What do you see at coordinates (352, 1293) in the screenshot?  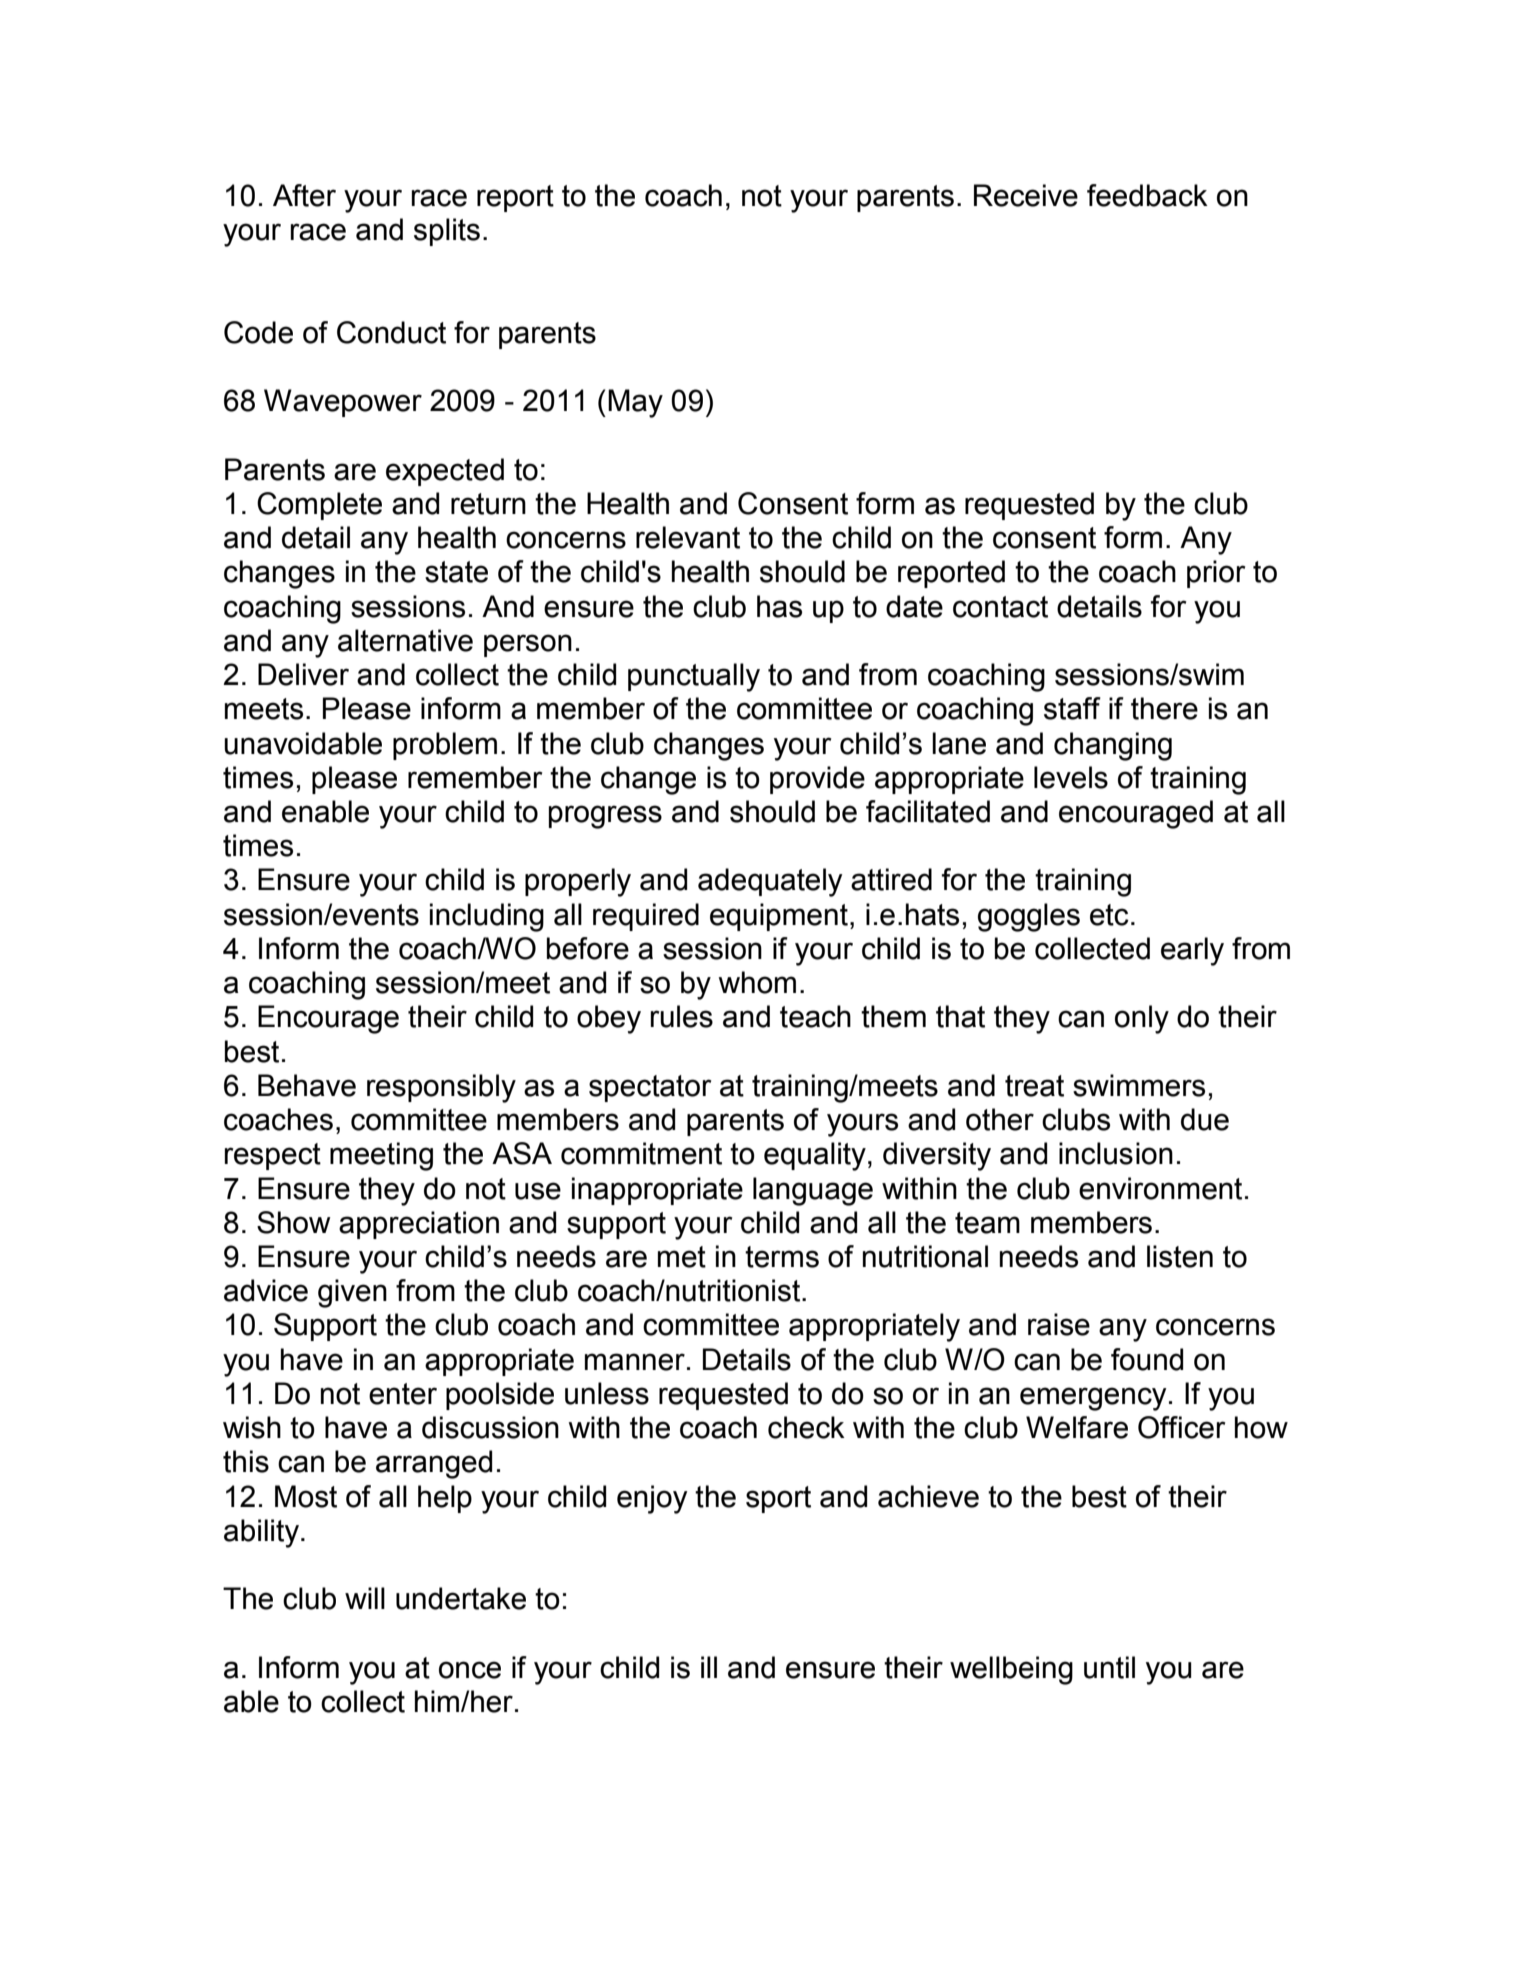 I see `given` at bounding box center [352, 1293].
